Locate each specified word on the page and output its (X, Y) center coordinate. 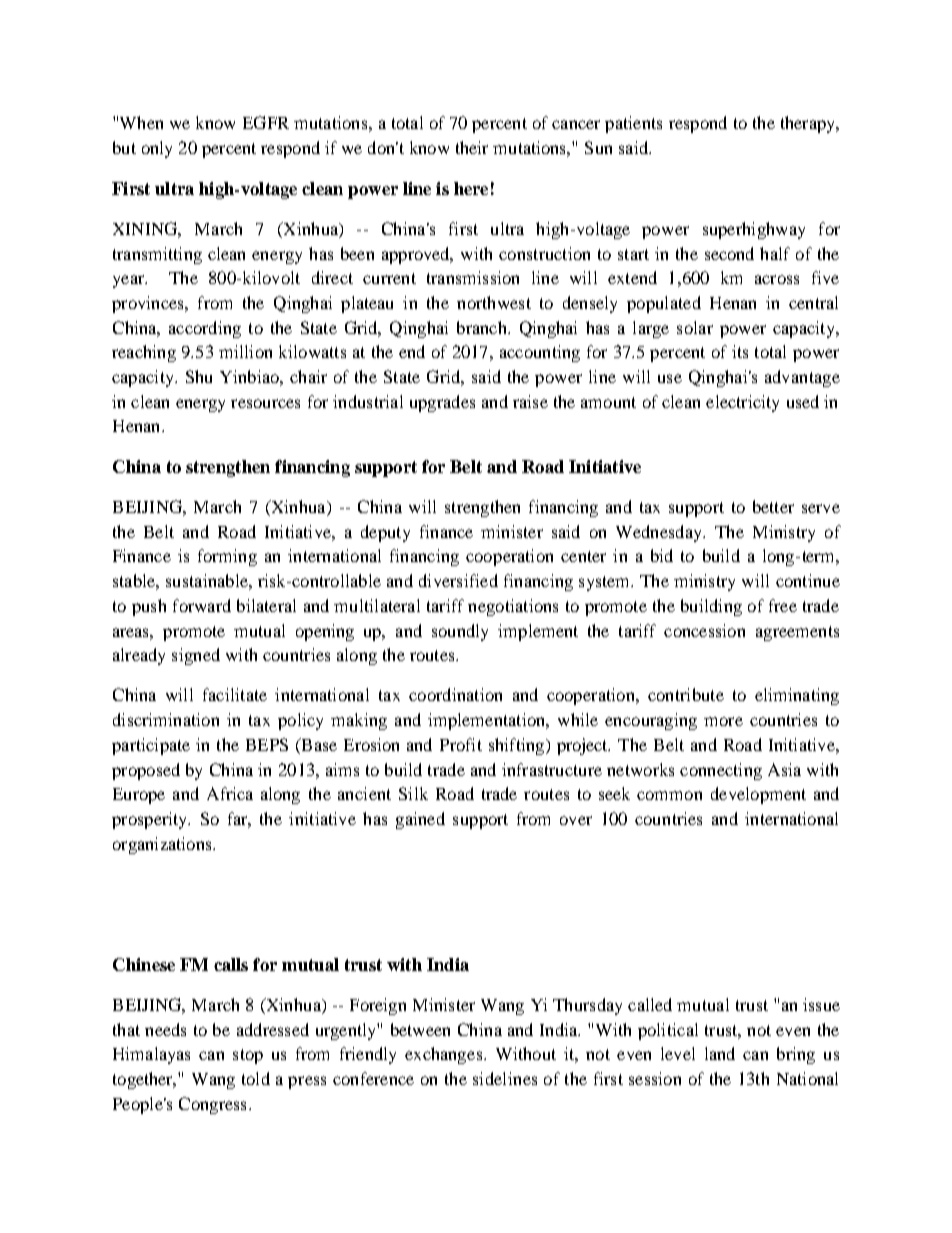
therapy (809, 124)
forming (227, 557)
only (157, 149)
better (773, 506)
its (740, 351)
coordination (455, 694)
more (723, 721)
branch (483, 327)
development (758, 795)
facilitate (235, 694)
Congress (212, 1105)
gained (420, 820)
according (205, 329)
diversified (458, 580)
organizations (163, 845)
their (472, 147)
